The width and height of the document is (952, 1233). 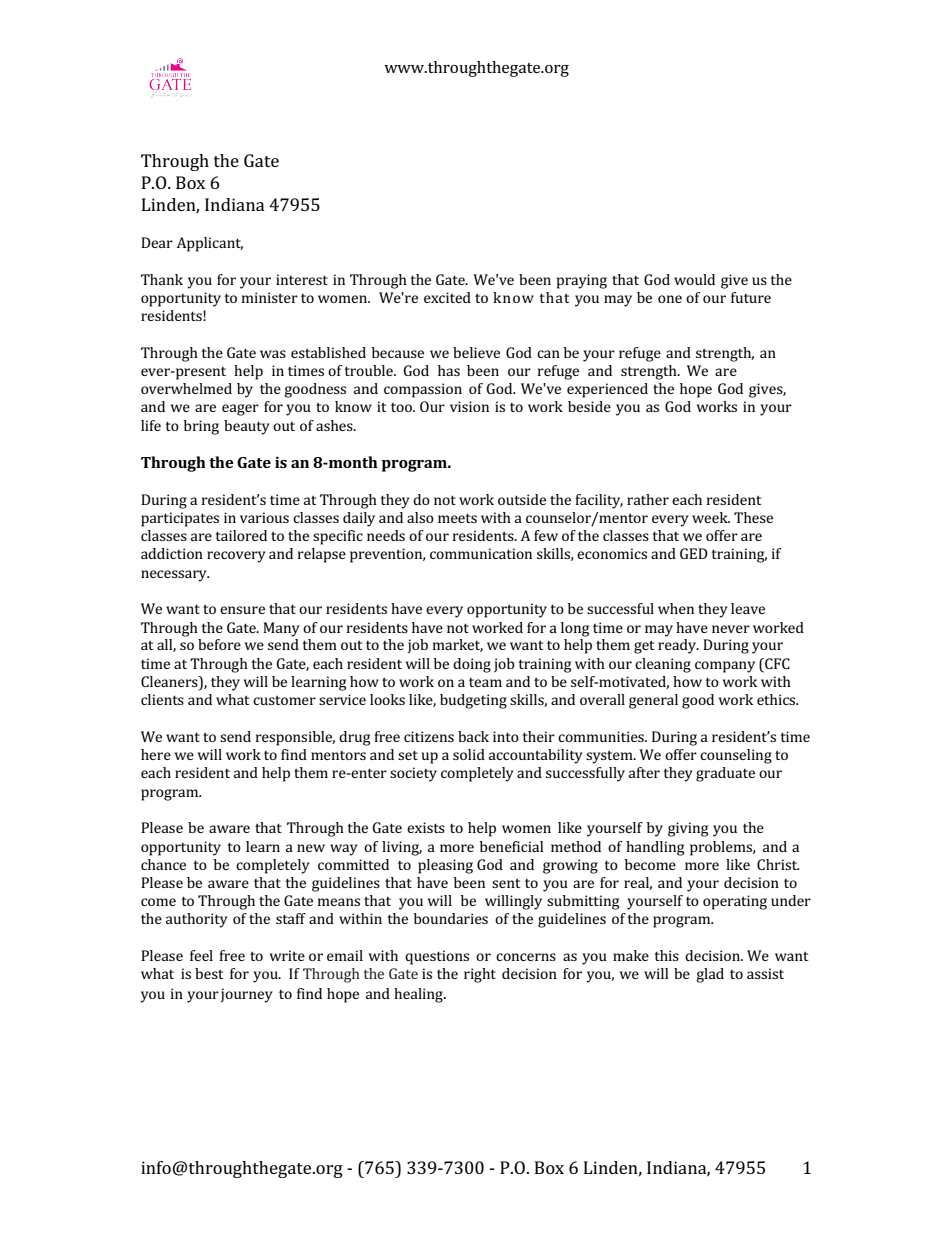 What do you see at coordinates (156, 754) in the document?
I see `here` at bounding box center [156, 754].
